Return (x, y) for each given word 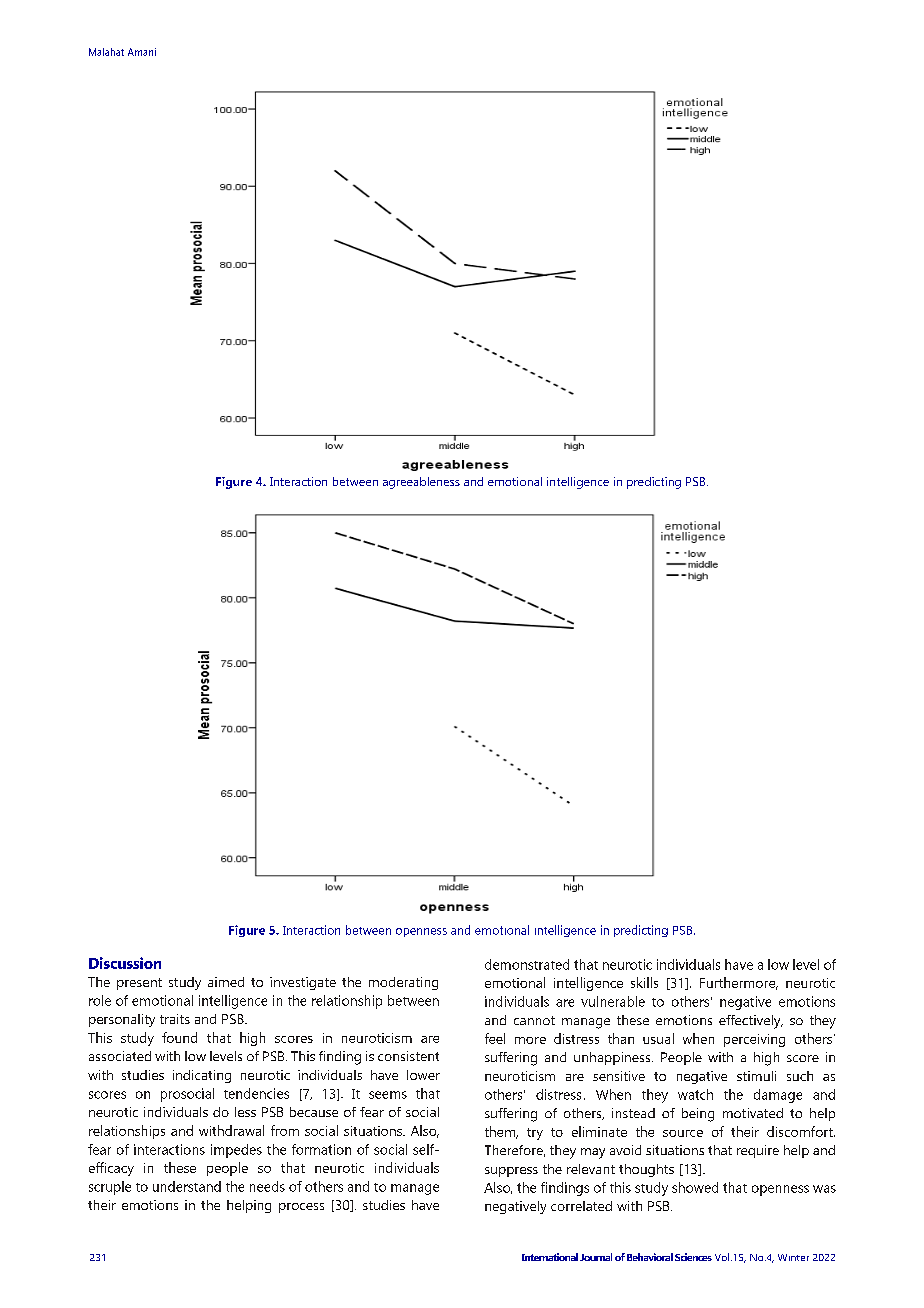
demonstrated (527, 964)
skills (644, 982)
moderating (403, 983)
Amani (142, 52)
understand (187, 1186)
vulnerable (613, 1001)
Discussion (125, 963)
